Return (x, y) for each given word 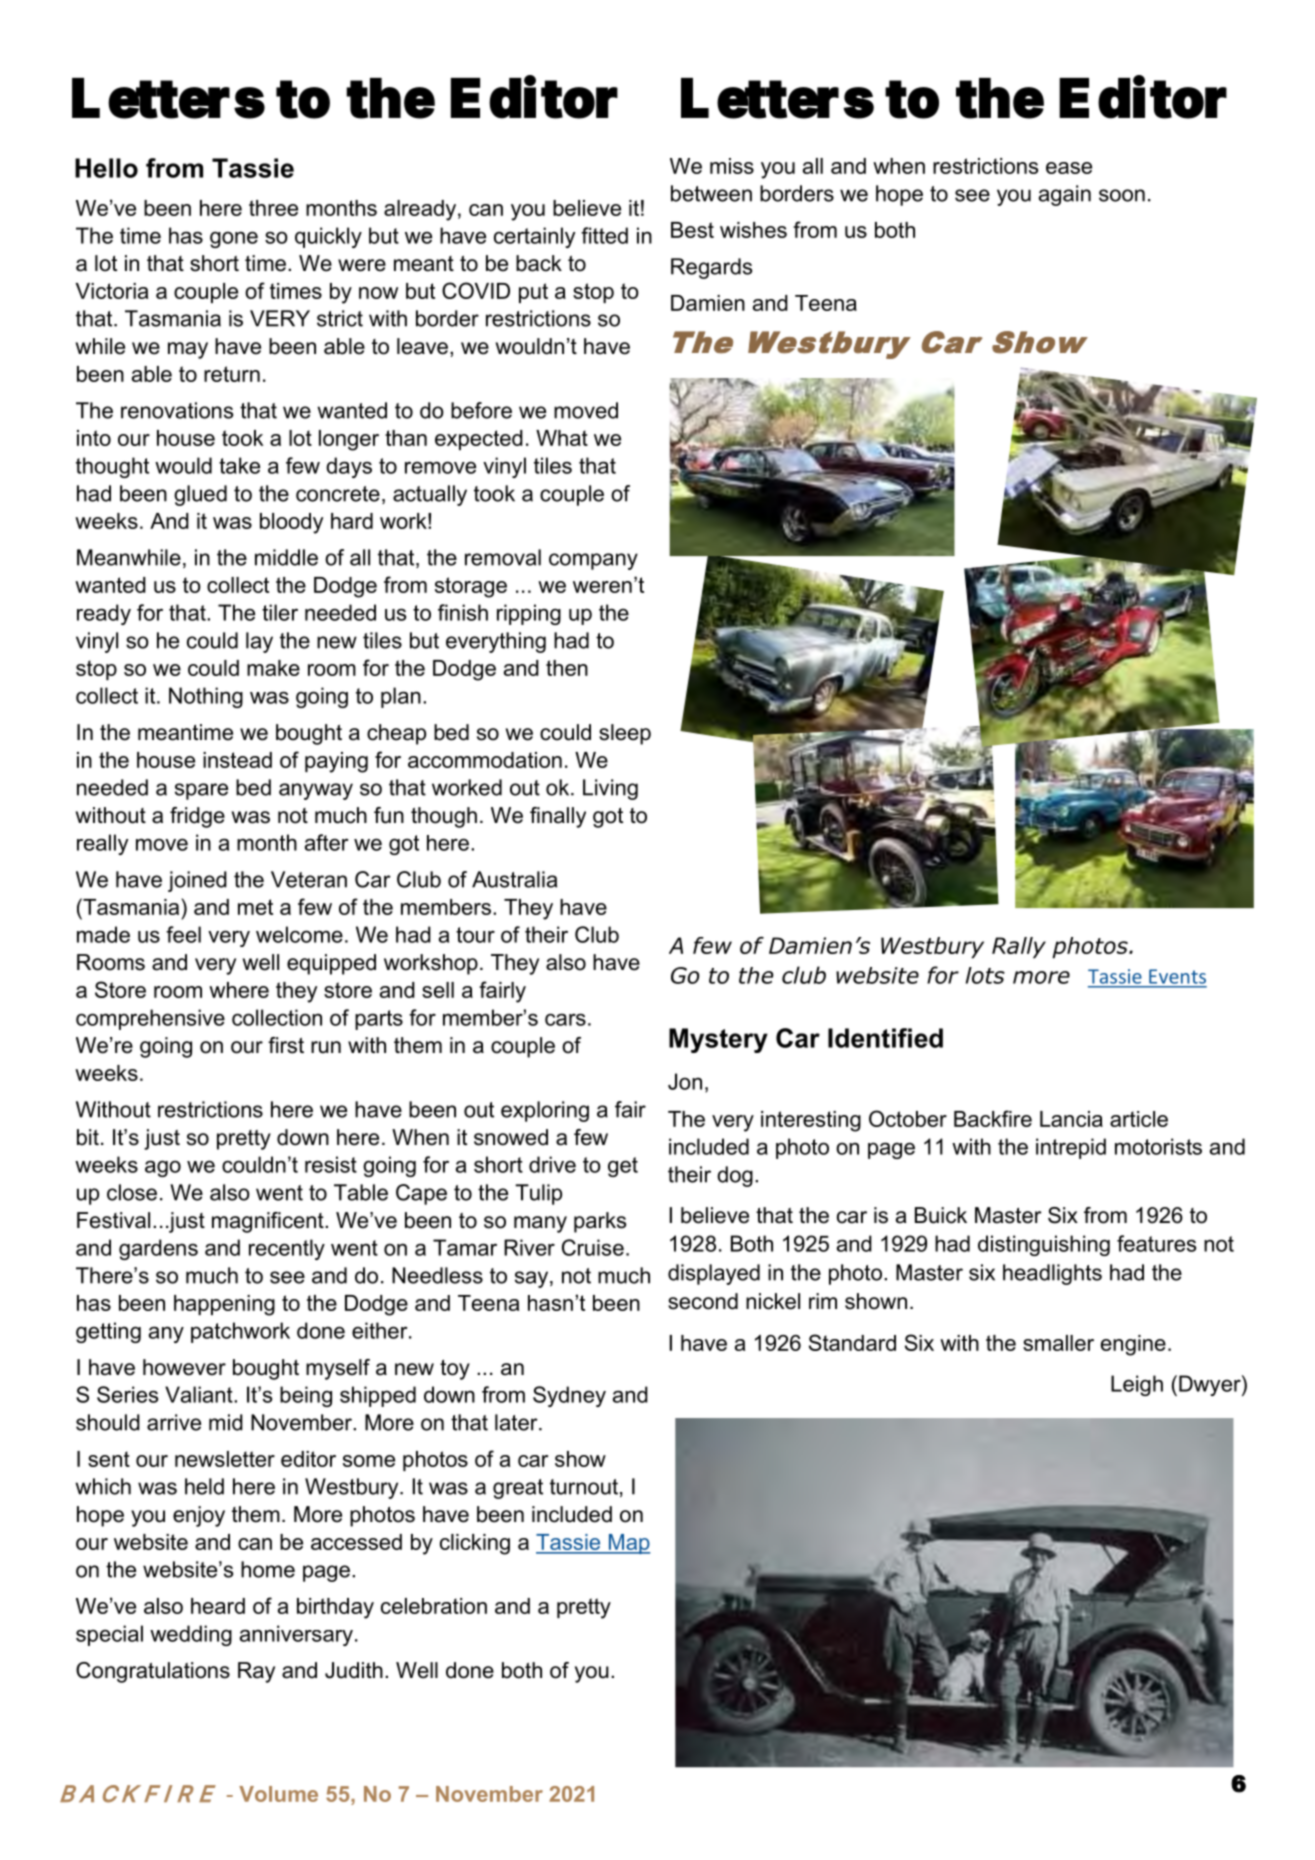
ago (163, 1168)
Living (610, 789)
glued (200, 495)
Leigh (1137, 1385)
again (1065, 195)
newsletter (225, 1459)
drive (552, 1164)
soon (1122, 195)
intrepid (1071, 1148)
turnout (584, 1487)
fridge (197, 817)
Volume (278, 1794)
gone (234, 239)
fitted (604, 235)
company (593, 561)
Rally (1019, 948)
